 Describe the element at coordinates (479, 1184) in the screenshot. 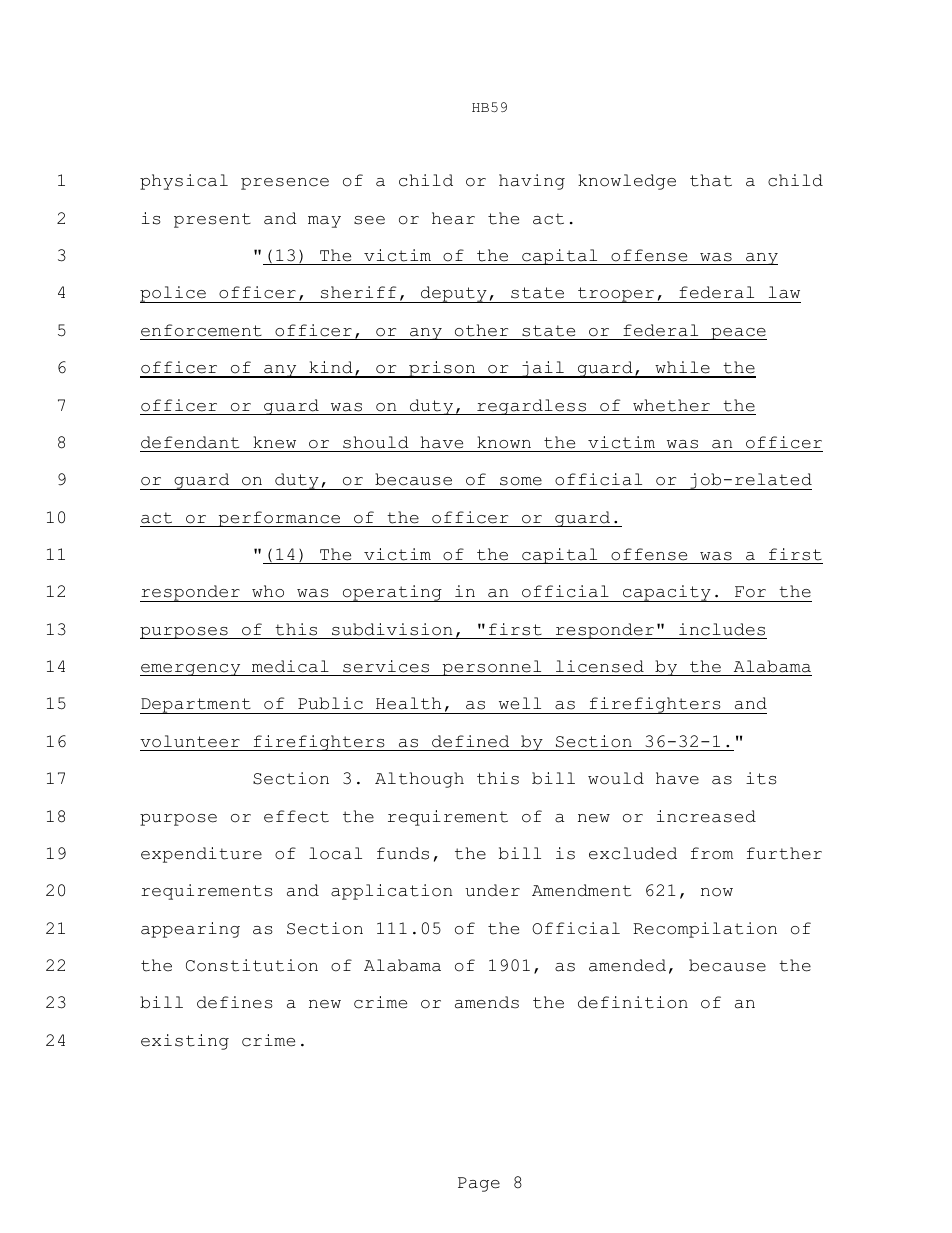

I see `Page` at that location.
